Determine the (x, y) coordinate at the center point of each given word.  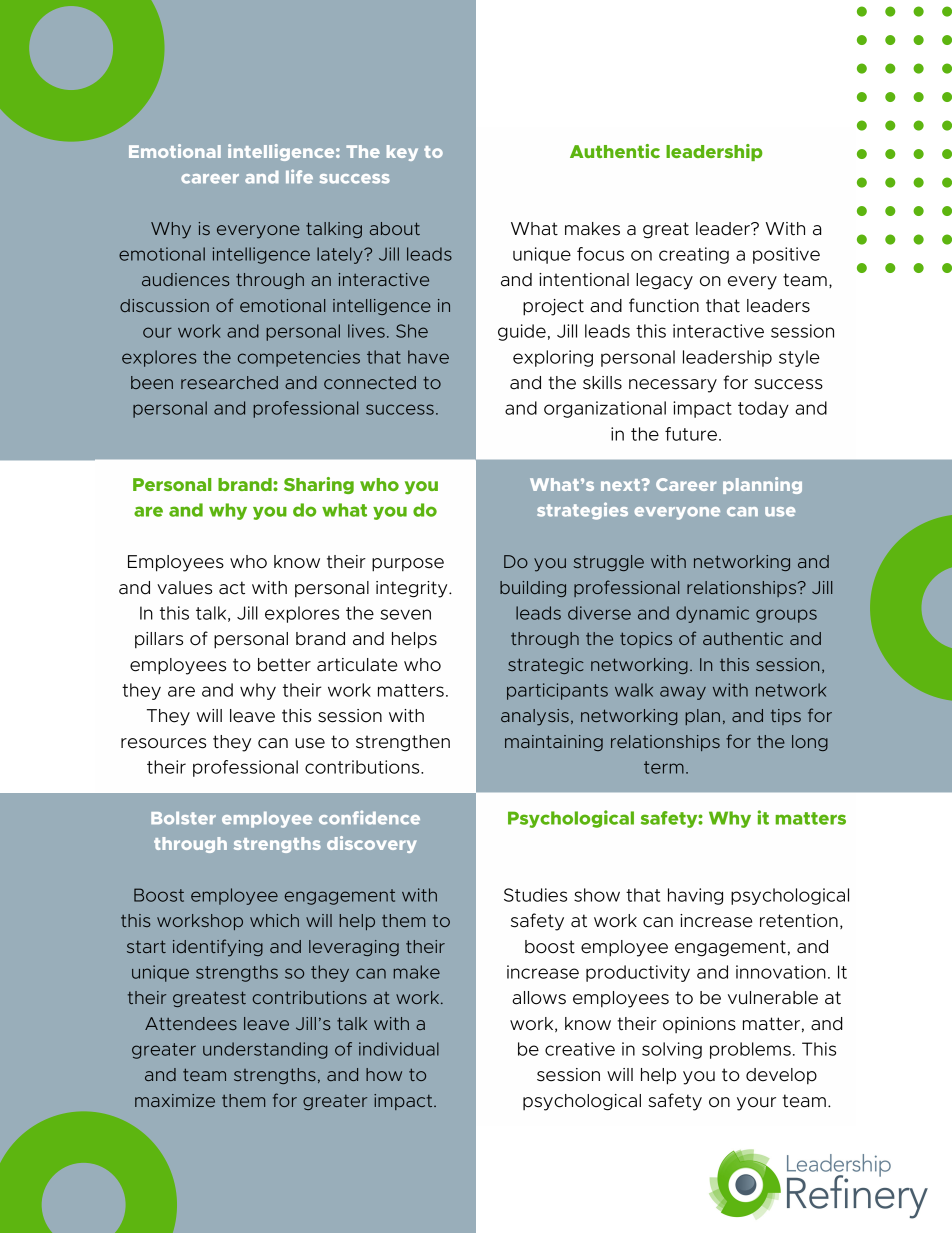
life (299, 176)
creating (694, 255)
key (402, 153)
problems (750, 1050)
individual (399, 1049)
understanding (265, 1050)
